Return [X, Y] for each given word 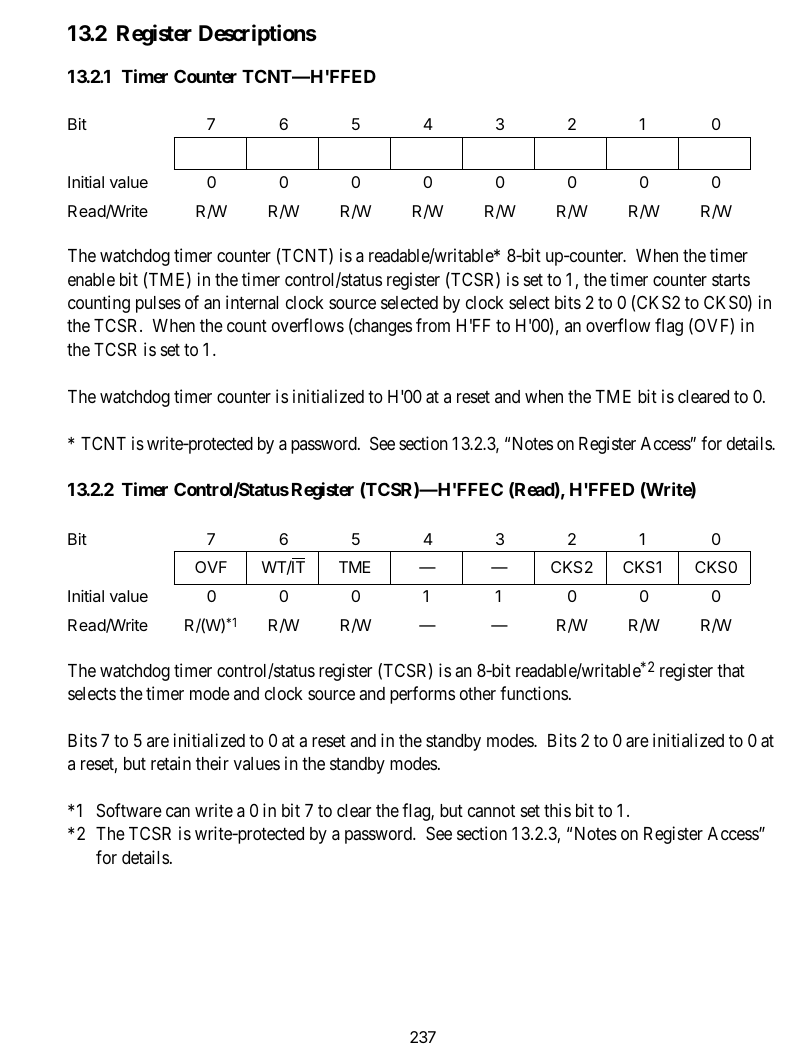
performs [422, 695]
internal [252, 302]
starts [731, 280]
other [478, 693]
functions [534, 693]
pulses [158, 304]
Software [129, 810]
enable [91, 279]
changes [382, 327]
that [731, 670]
